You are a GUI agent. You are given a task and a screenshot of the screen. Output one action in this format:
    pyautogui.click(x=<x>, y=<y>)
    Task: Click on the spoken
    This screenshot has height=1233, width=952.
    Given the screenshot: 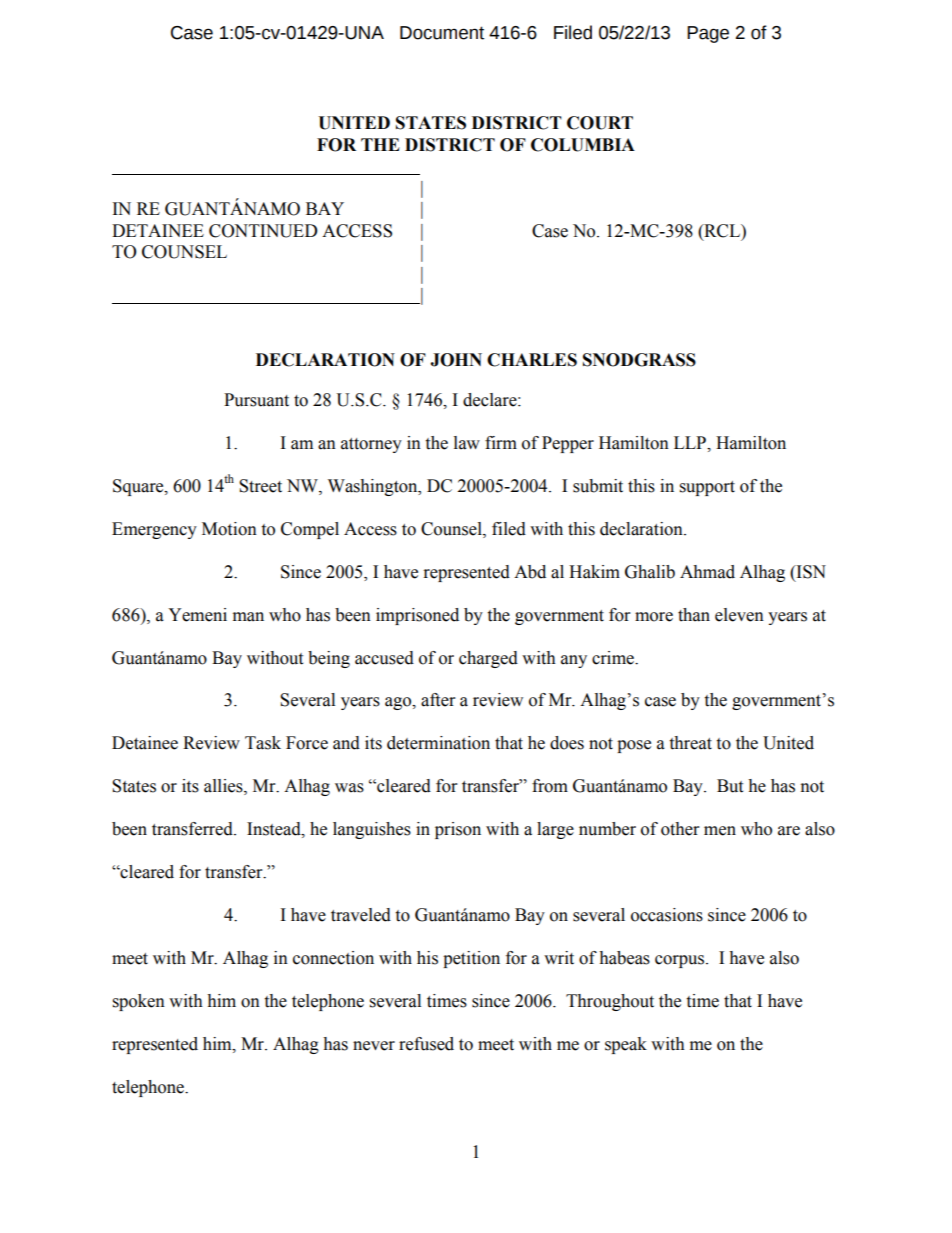 What is the action you would take?
    pyautogui.click(x=139, y=1002)
